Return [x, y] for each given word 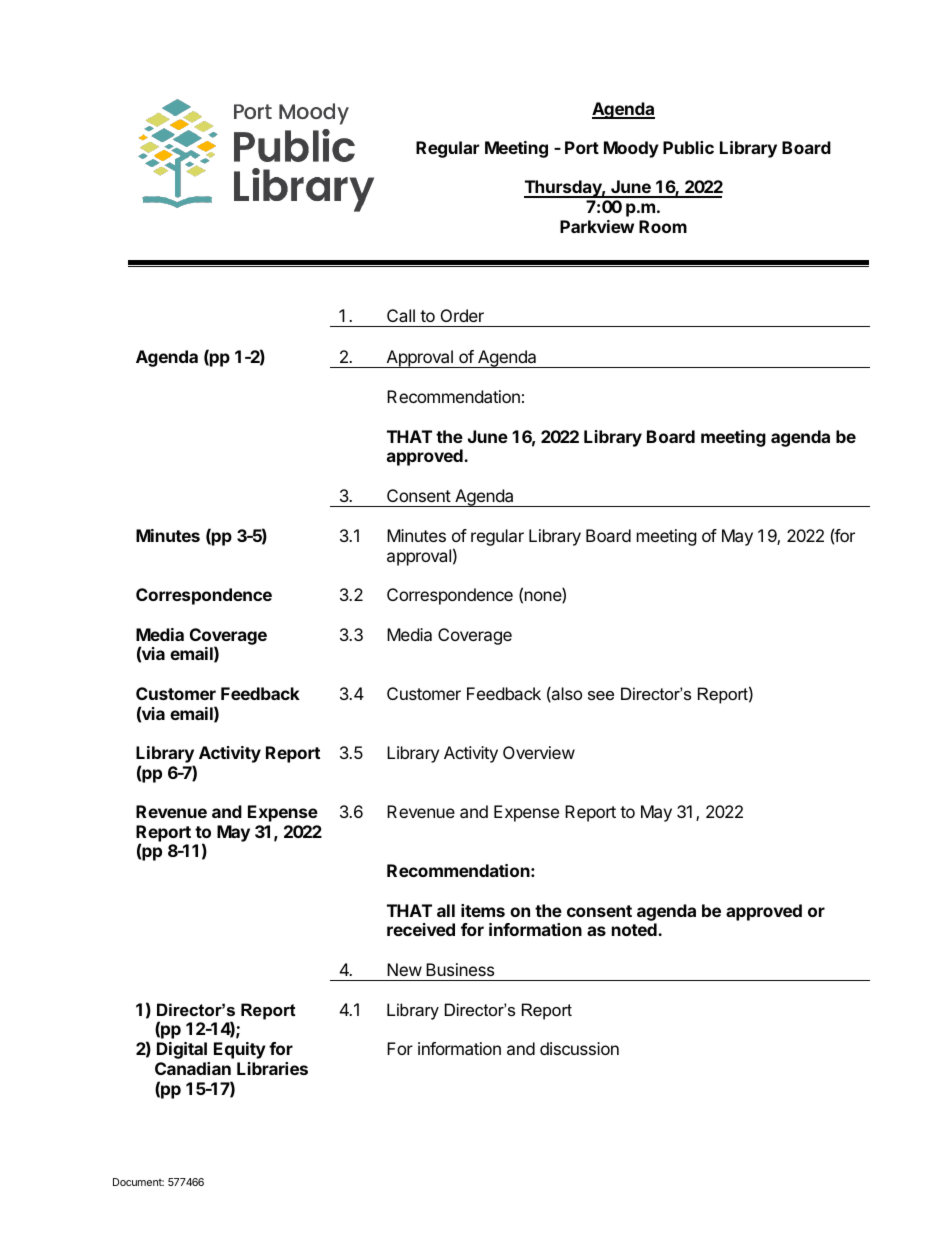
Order [462, 315]
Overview [539, 752]
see [601, 695]
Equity [240, 1050]
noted [635, 929]
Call [401, 315]
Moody [631, 149]
